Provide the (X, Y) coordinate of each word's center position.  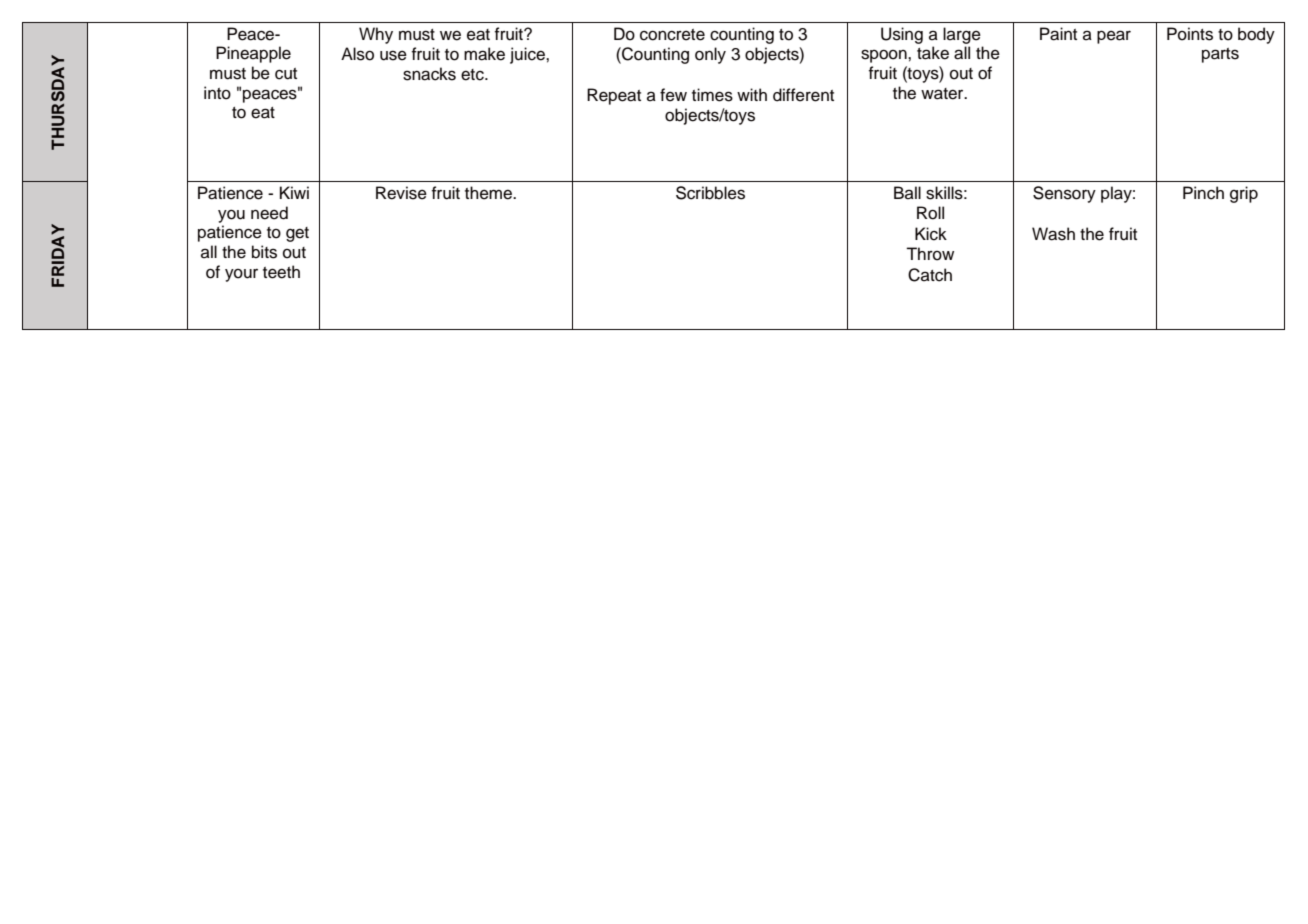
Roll (930, 213)
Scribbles (710, 193)
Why (376, 35)
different (803, 95)
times (712, 95)
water (943, 94)
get (297, 234)
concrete (672, 35)
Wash (1053, 234)
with (752, 94)
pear (1114, 37)
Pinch (1203, 193)
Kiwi (294, 192)
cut (286, 74)
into (217, 93)
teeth (281, 272)
